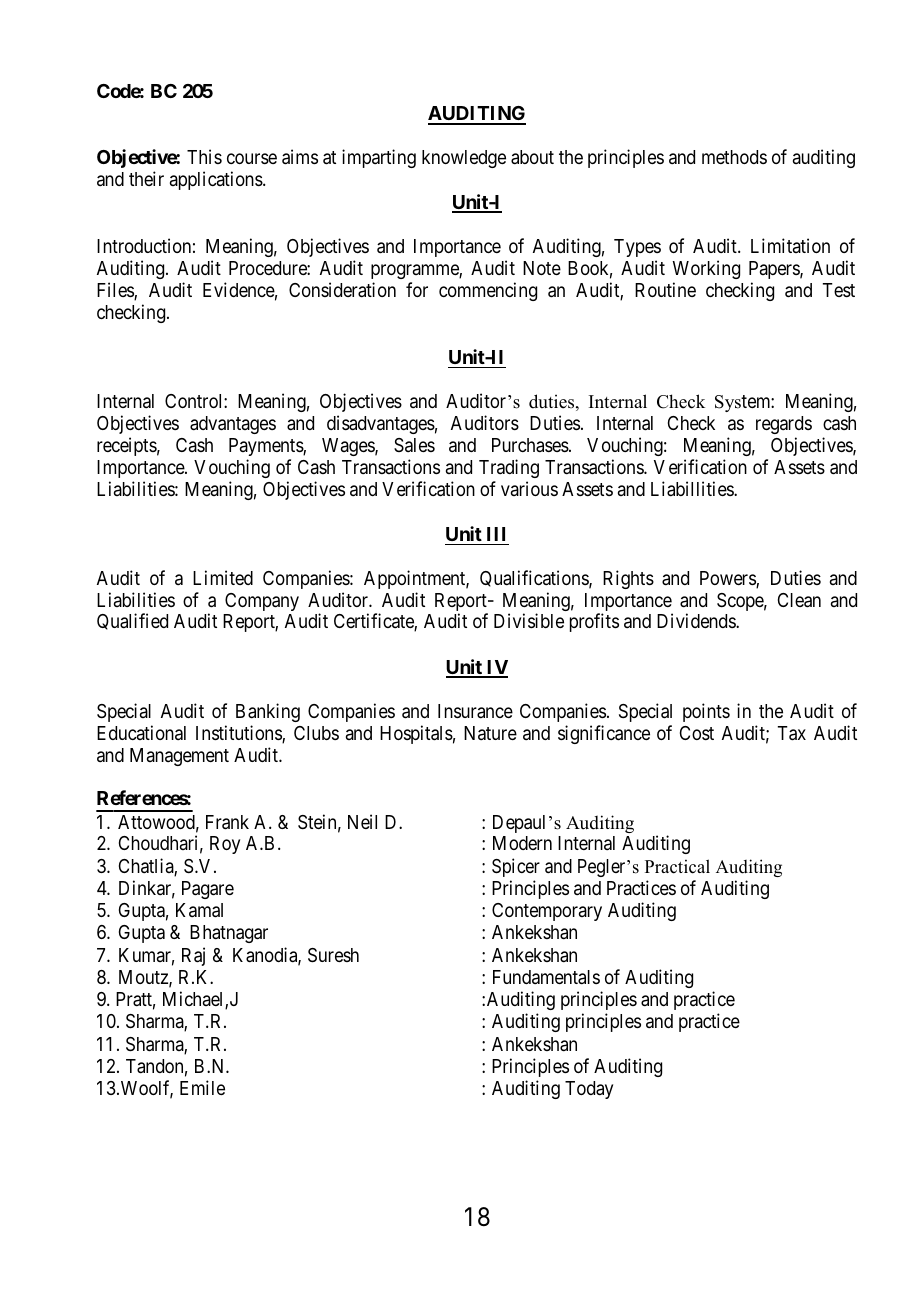  Describe the element at coordinates (589, 1090) in the screenshot. I see `Today` at that location.
